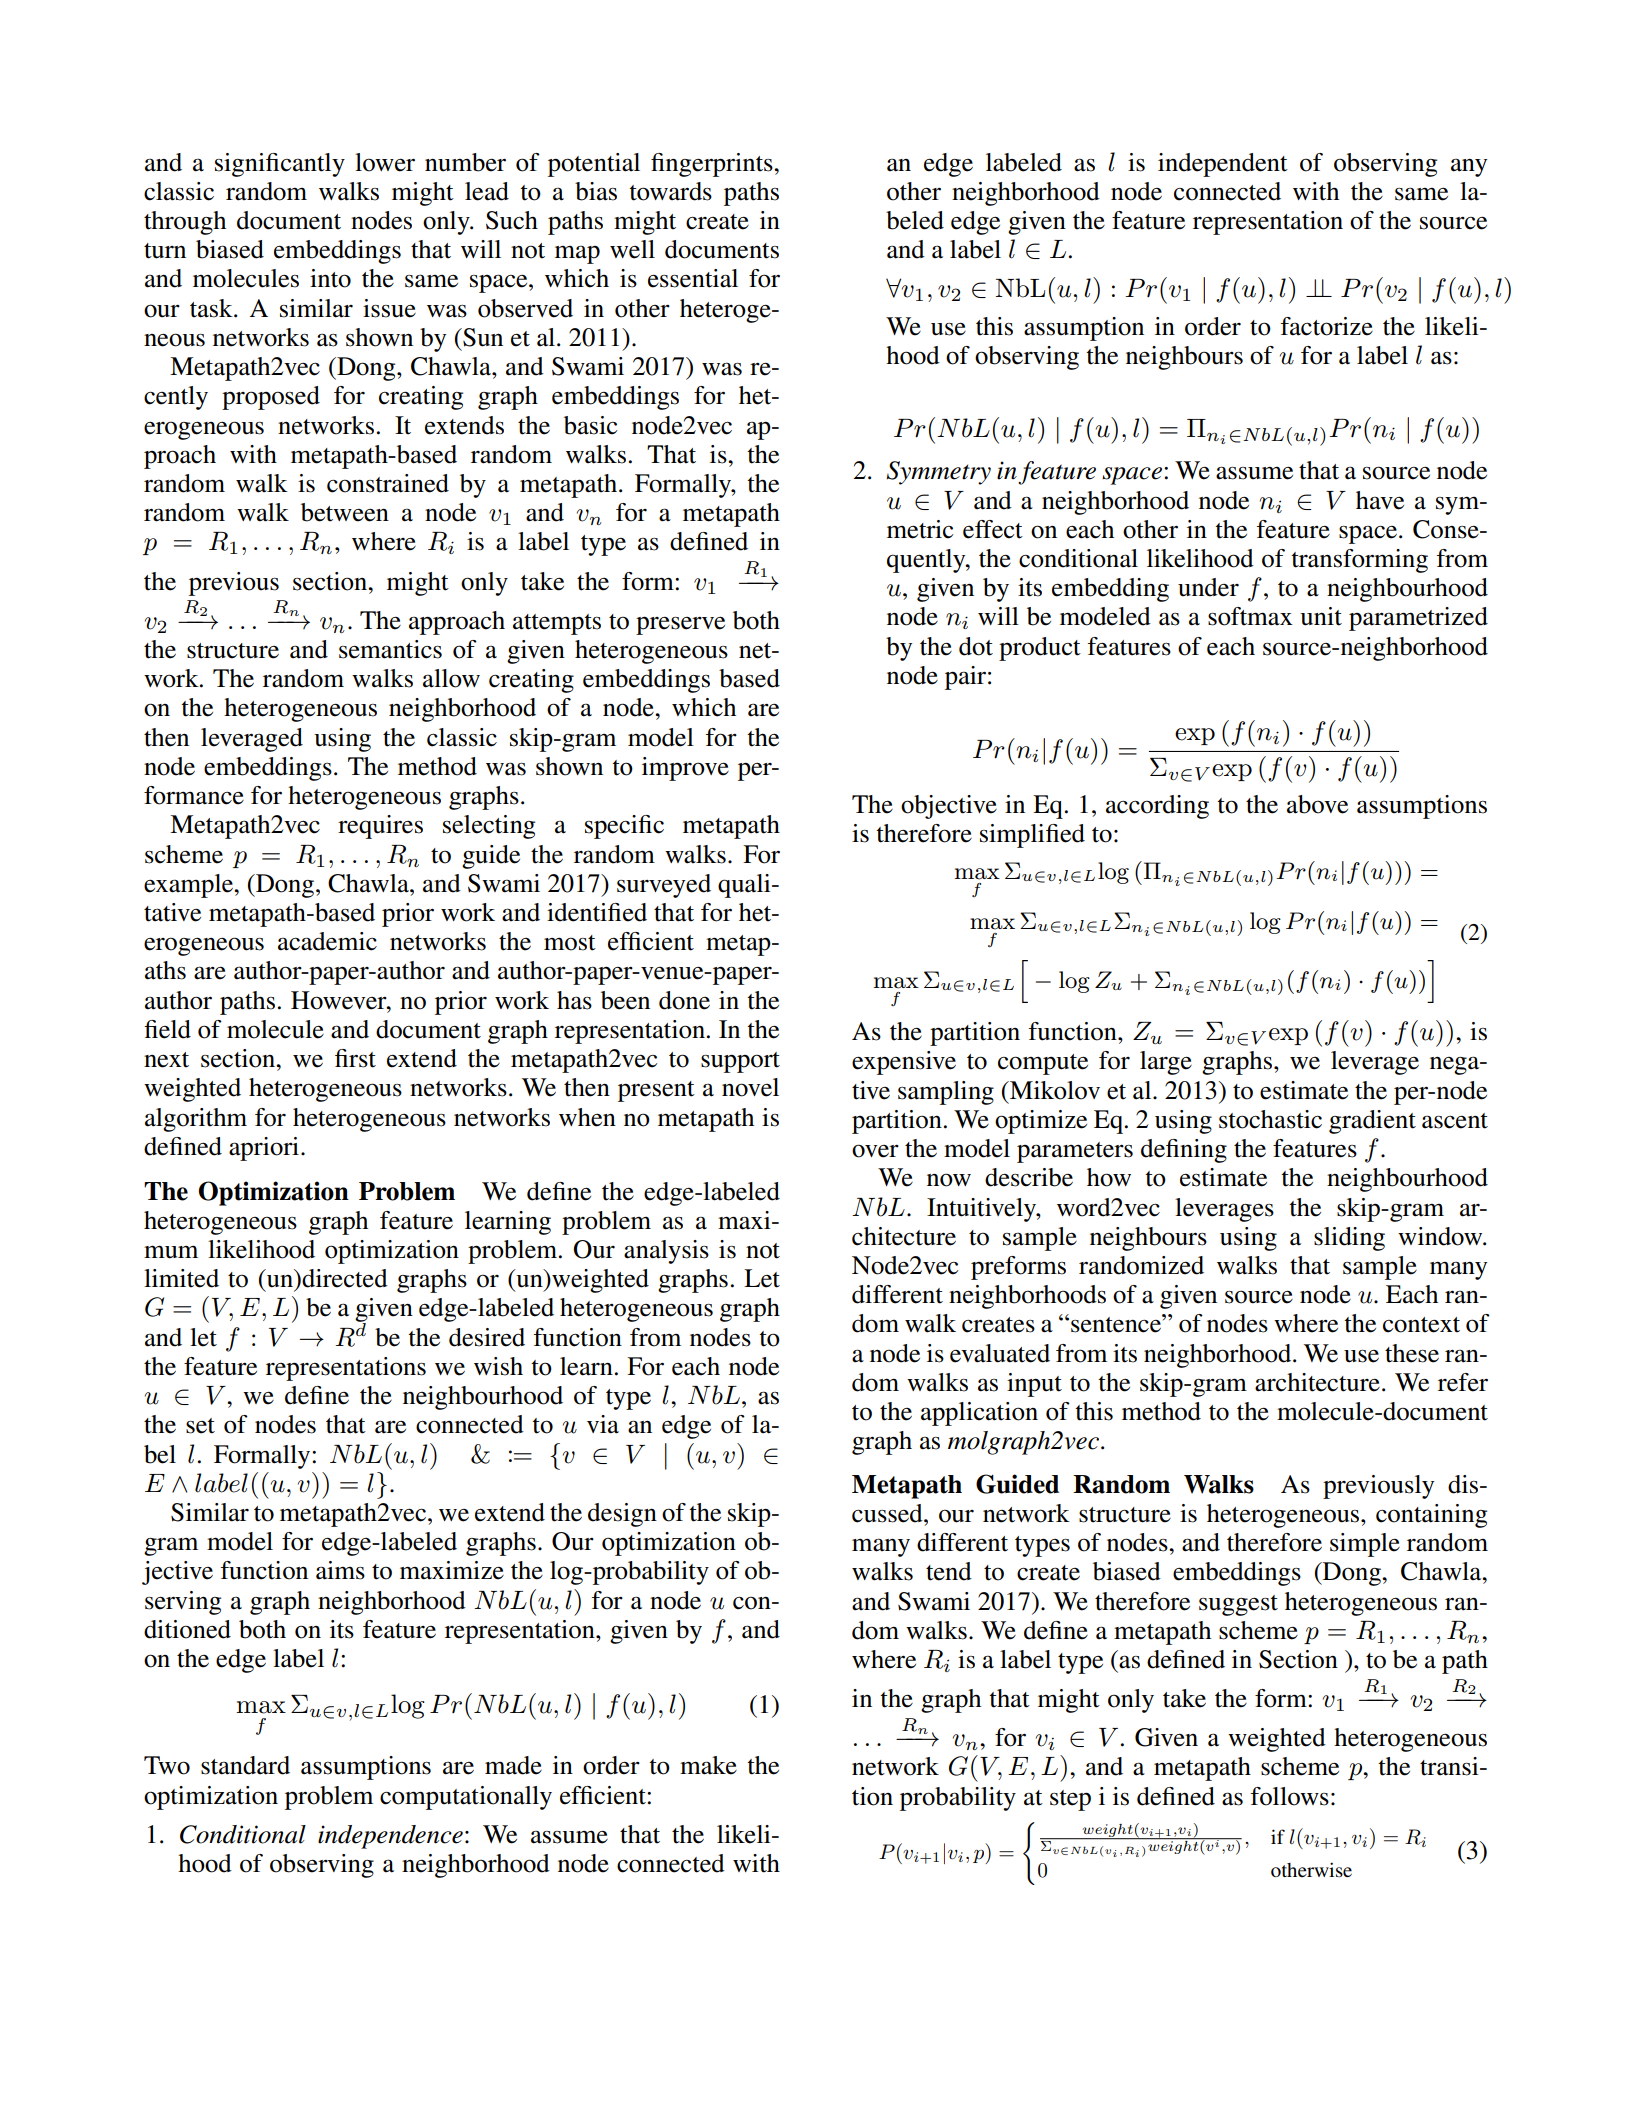 This page has height=2112, width=1632. What do you see at coordinates (670, 191) in the page?
I see `towards` at bounding box center [670, 191].
